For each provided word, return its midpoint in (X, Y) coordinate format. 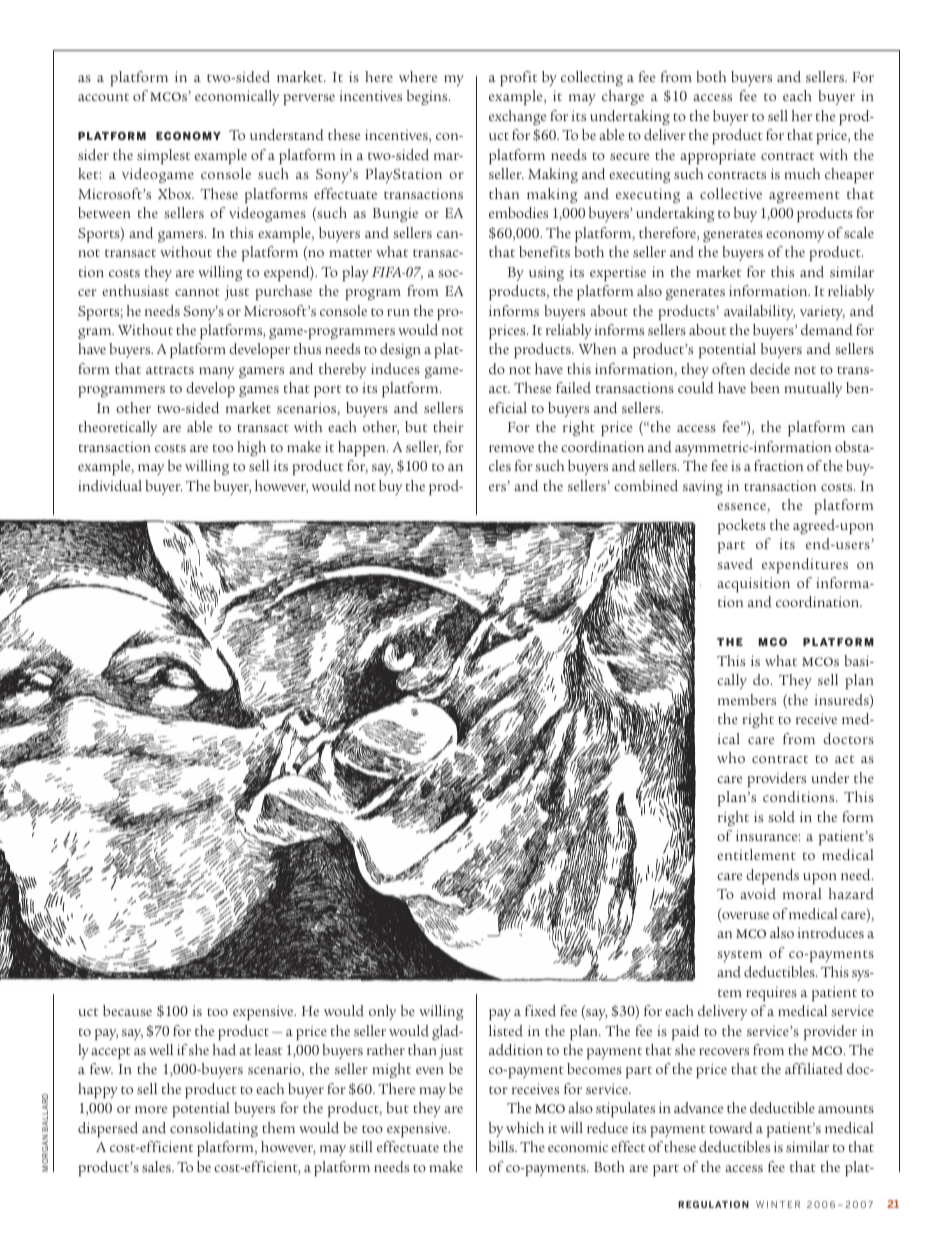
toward (731, 1128)
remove (511, 448)
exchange (518, 117)
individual (110, 486)
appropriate (718, 157)
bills (503, 1146)
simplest (163, 156)
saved (735, 564)
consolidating (214, 1129)
